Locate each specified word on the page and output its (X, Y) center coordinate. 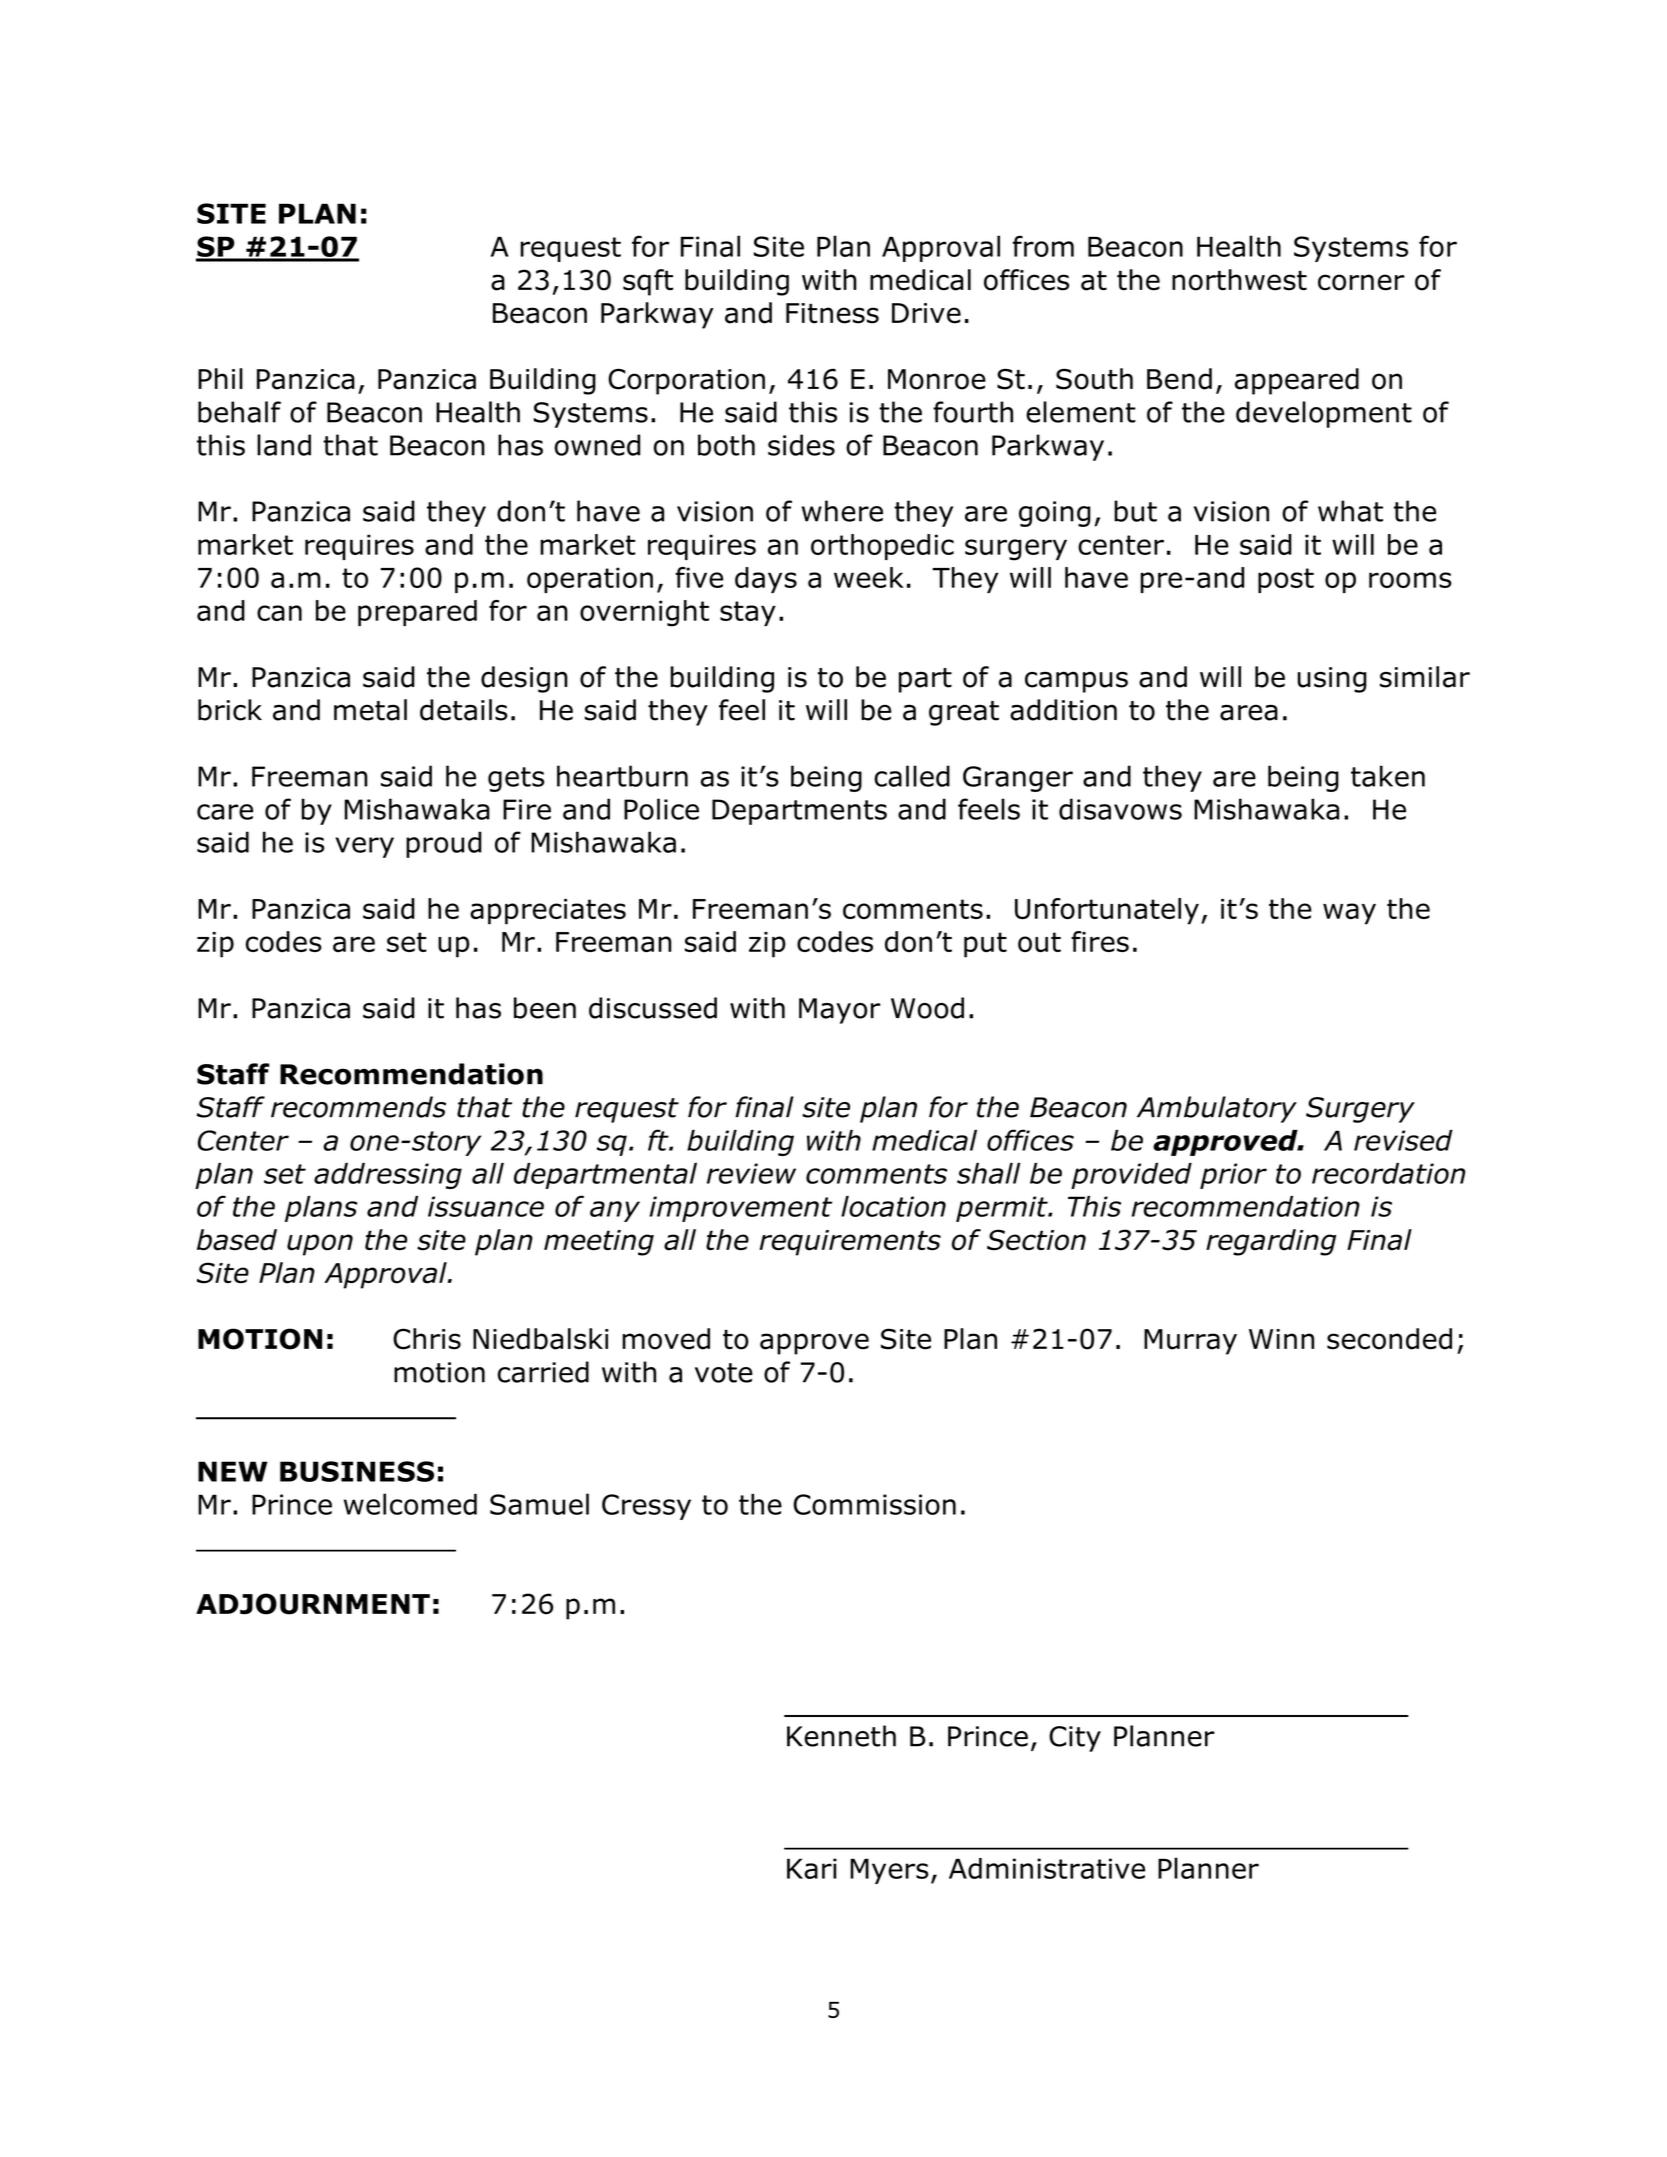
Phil (220, 378)
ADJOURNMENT (313, 1604)
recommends (358, 1107)
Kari (812, 1868)
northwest (1239, 280)
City (1075, 1739)
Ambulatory (1217, 1109)
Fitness (832, 313)
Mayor (839, 1011)
